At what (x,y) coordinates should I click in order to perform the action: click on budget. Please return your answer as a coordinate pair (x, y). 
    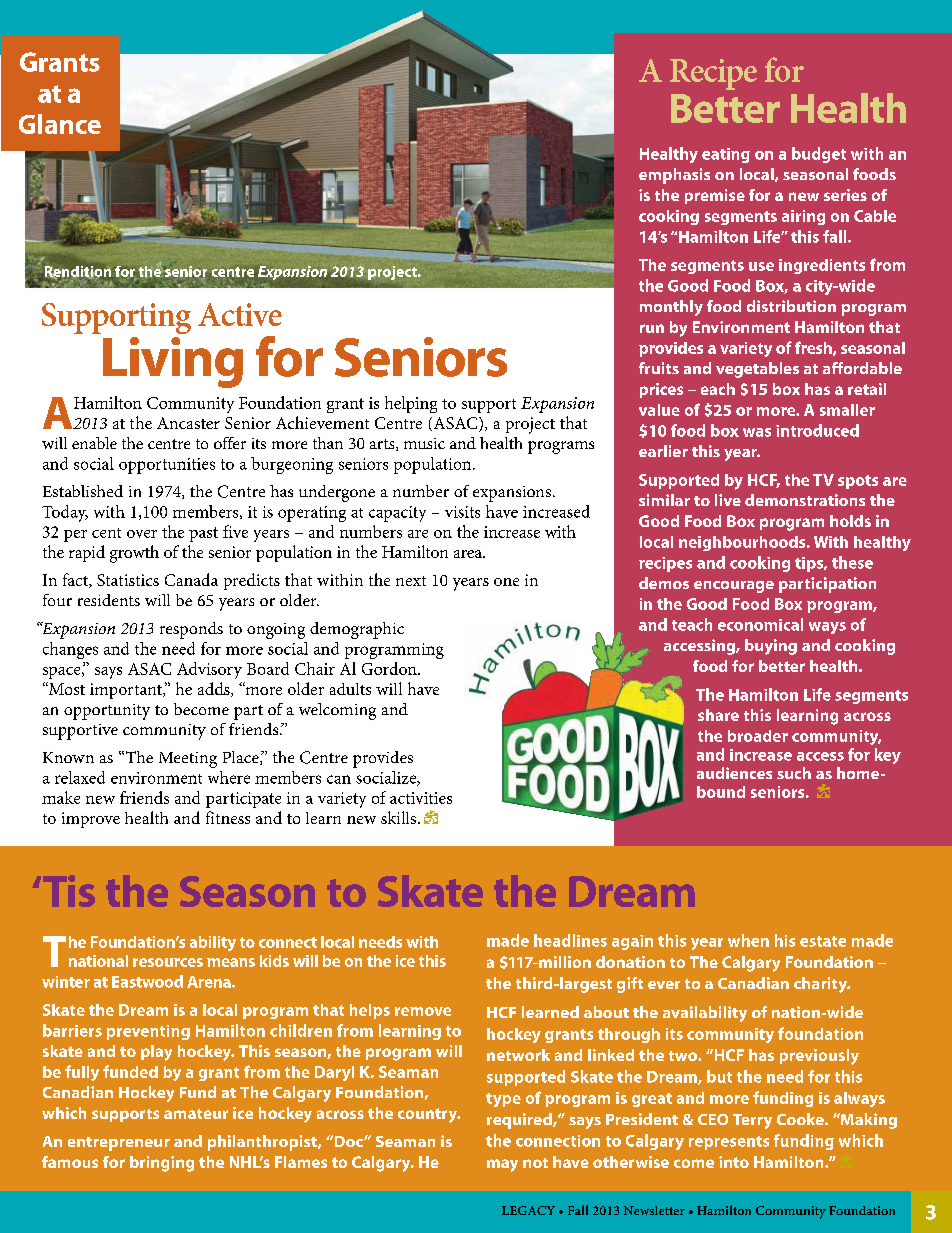
    Looking at the image, I should click on (819, 155).
